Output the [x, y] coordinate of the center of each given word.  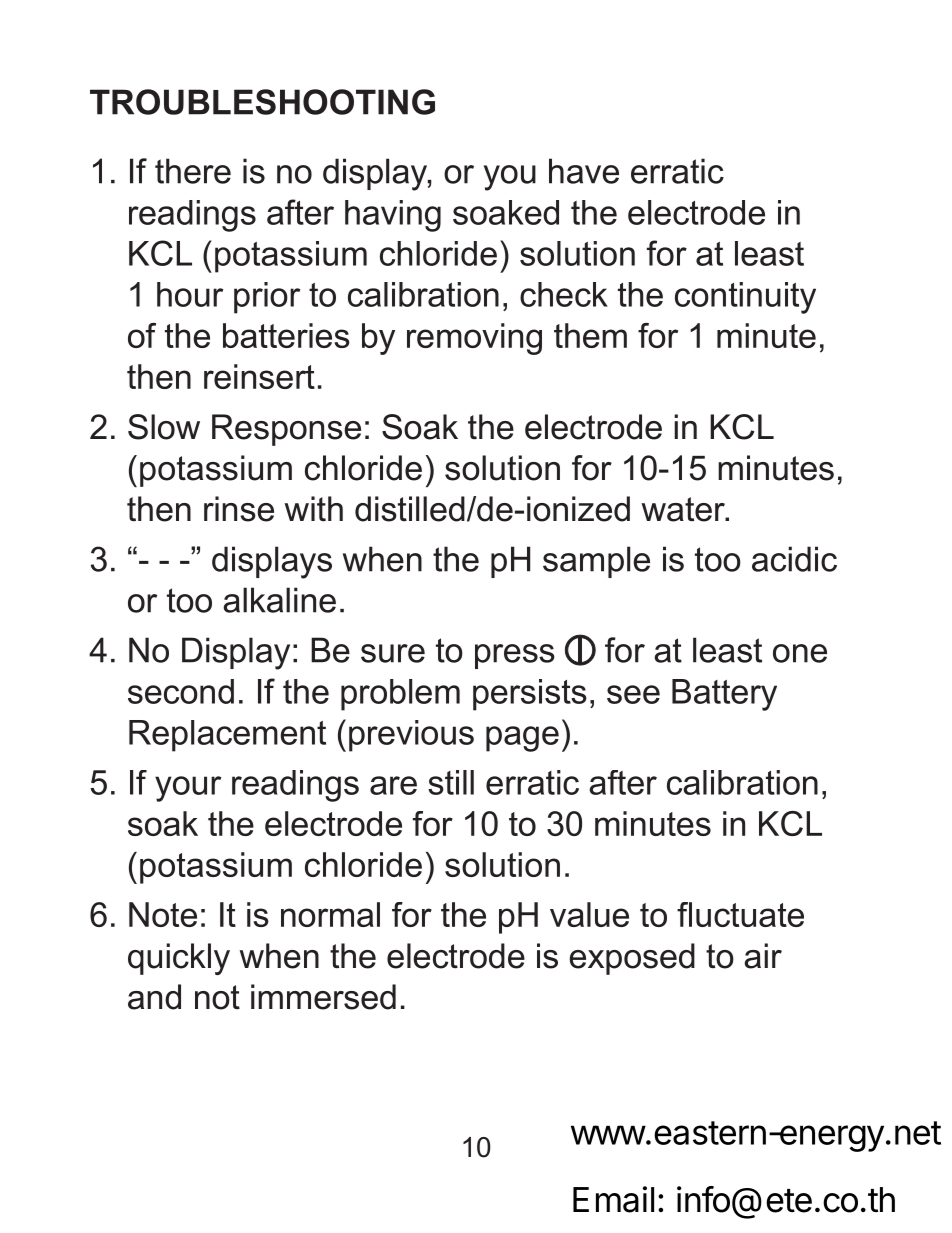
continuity [745, 298]
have [584, 171]
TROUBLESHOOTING [262, 102]
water [684, 509]
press [515, 656]
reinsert [259, 376]
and [154, 997]
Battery [724, 695]
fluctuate [740, 914]
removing [474, 339]
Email [613, 1199]
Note [163, 914]
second [181, 691]
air [763, 956]
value [589, 914]
